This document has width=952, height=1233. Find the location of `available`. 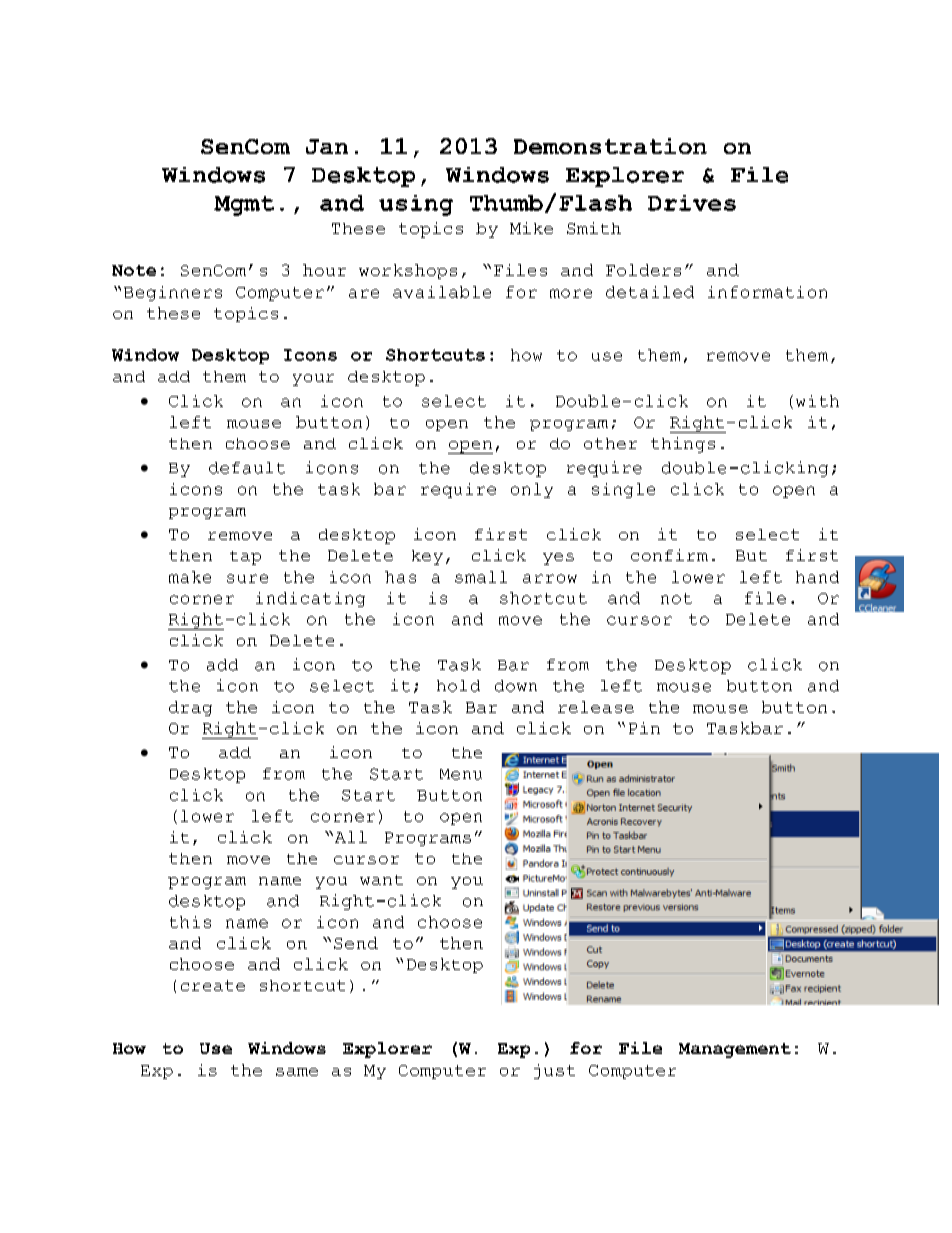

available is located at coordinates (442, 292).
